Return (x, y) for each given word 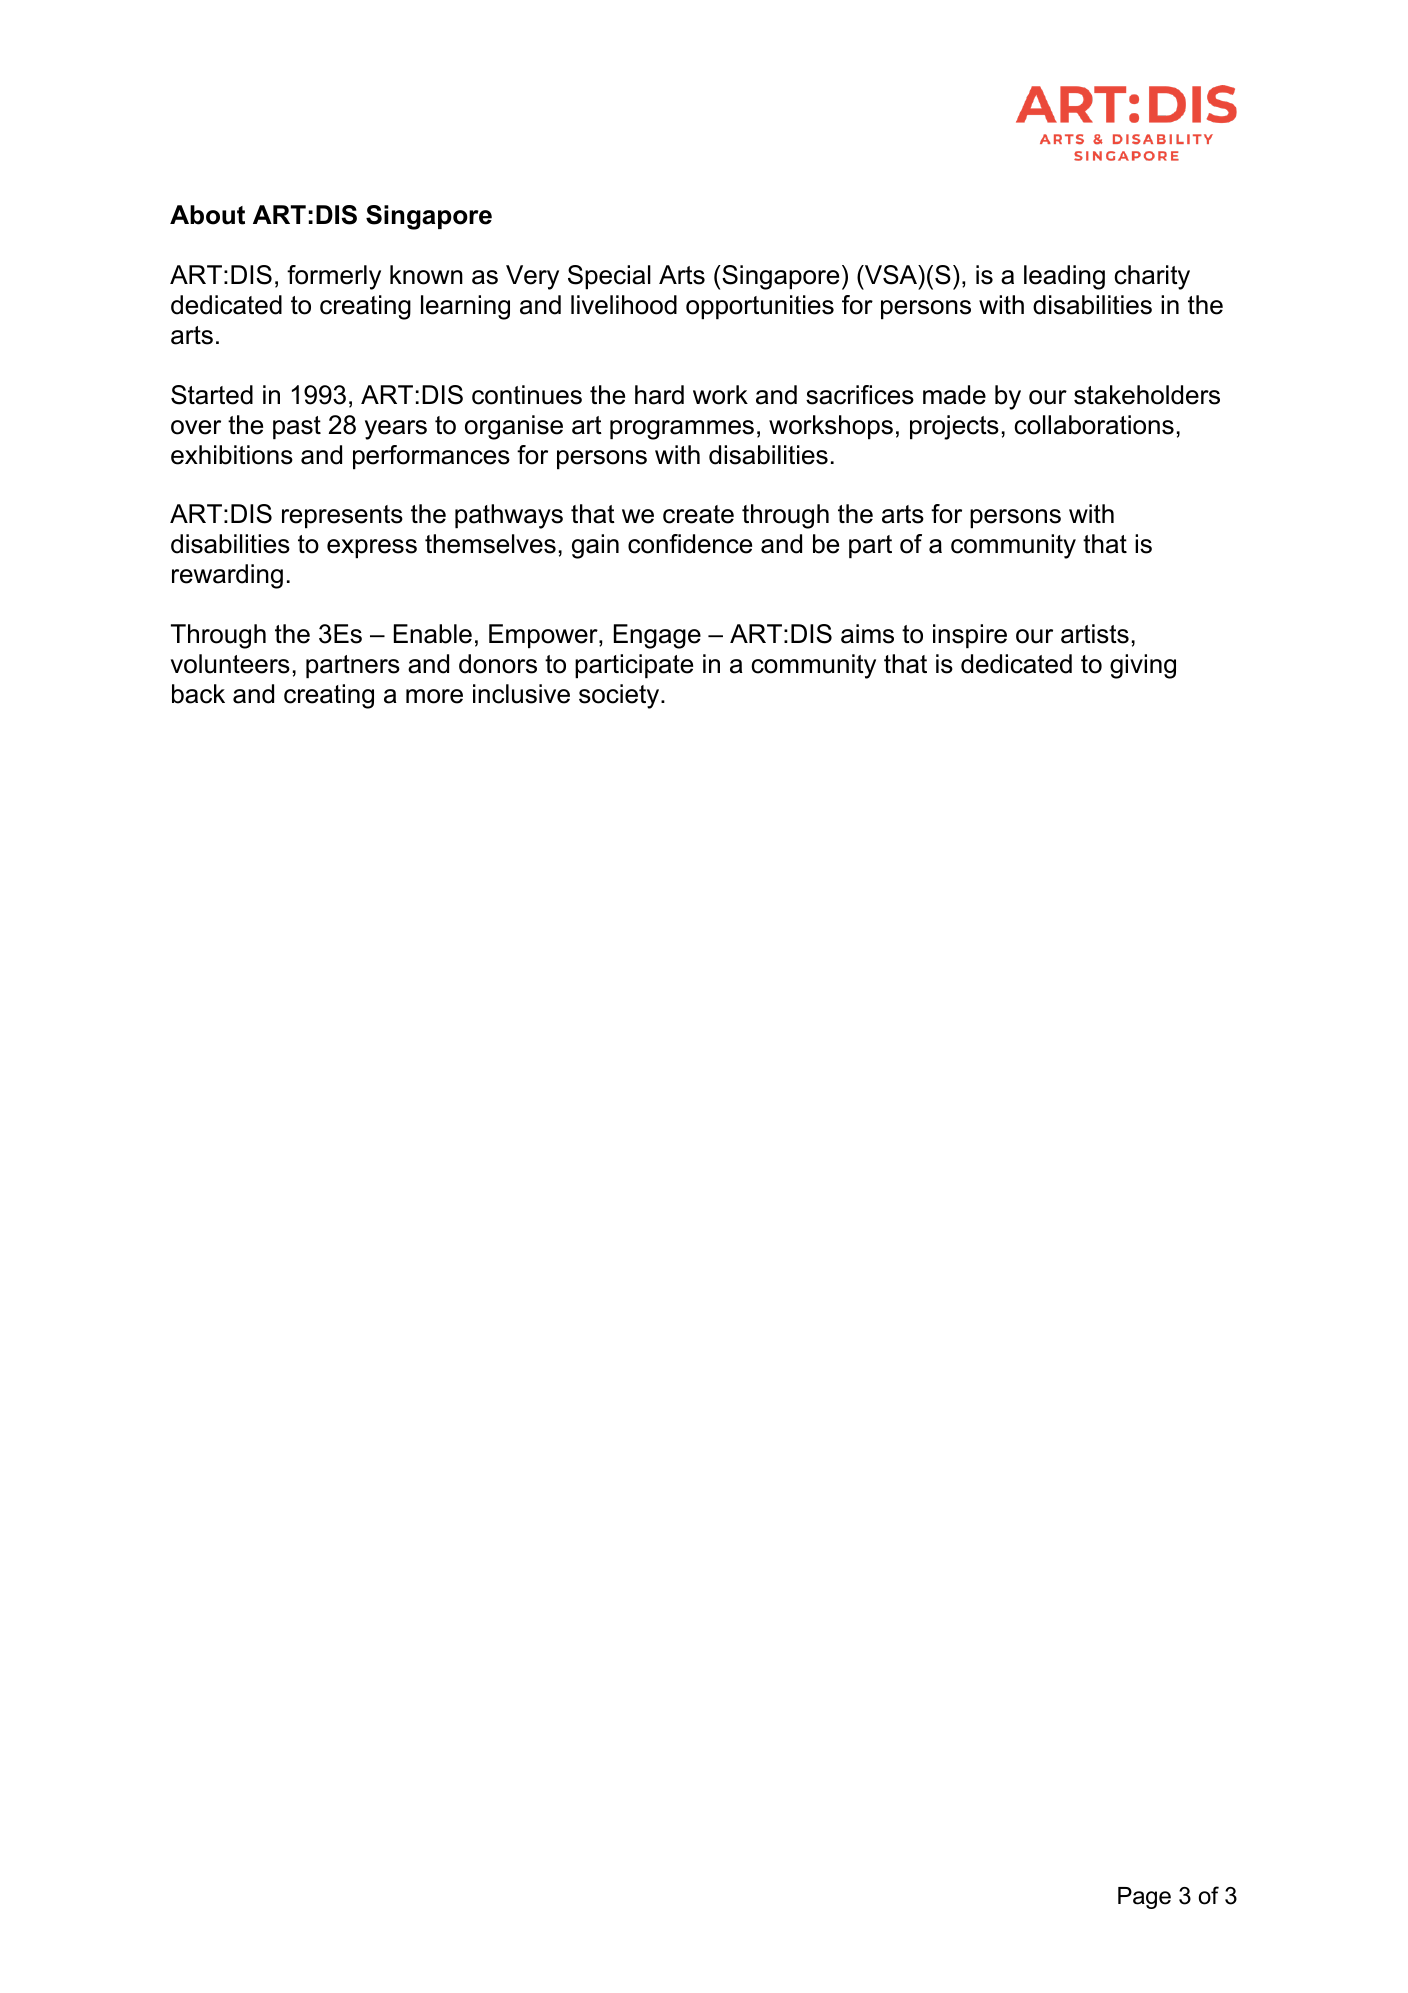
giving (1143, 666)
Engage (657, 636)
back (198, 694)
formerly (334, 277)
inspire (970, 636)
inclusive (521, 694)
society (620, 696)
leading (1064, 277)
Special (609, 277)
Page (1144, 1898)
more (434, 696)
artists (1095, 634)
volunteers (230, 664)
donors (498, 664)
